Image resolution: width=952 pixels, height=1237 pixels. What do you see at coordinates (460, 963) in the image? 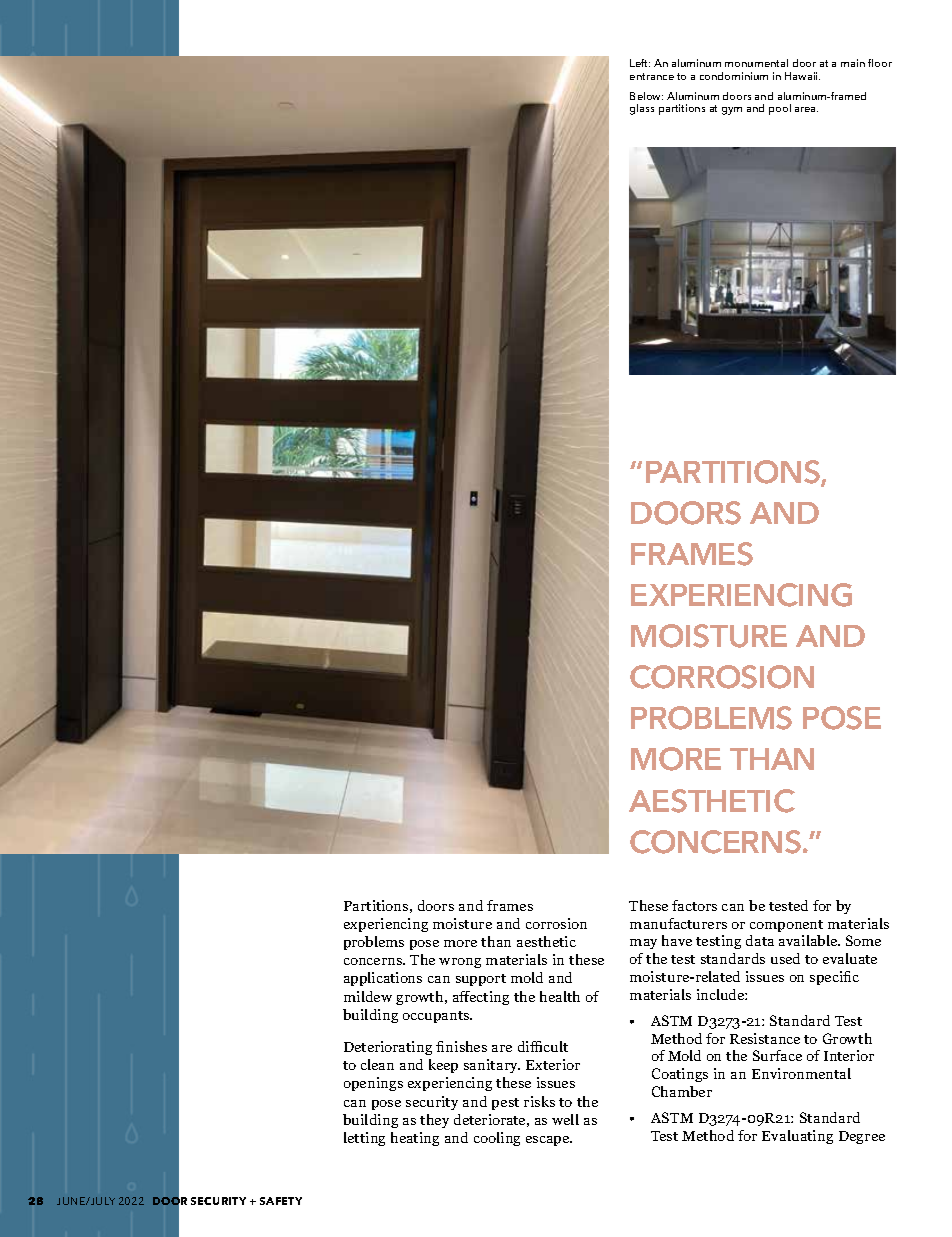
I see `wrong` at bounding box center [460, 963].
